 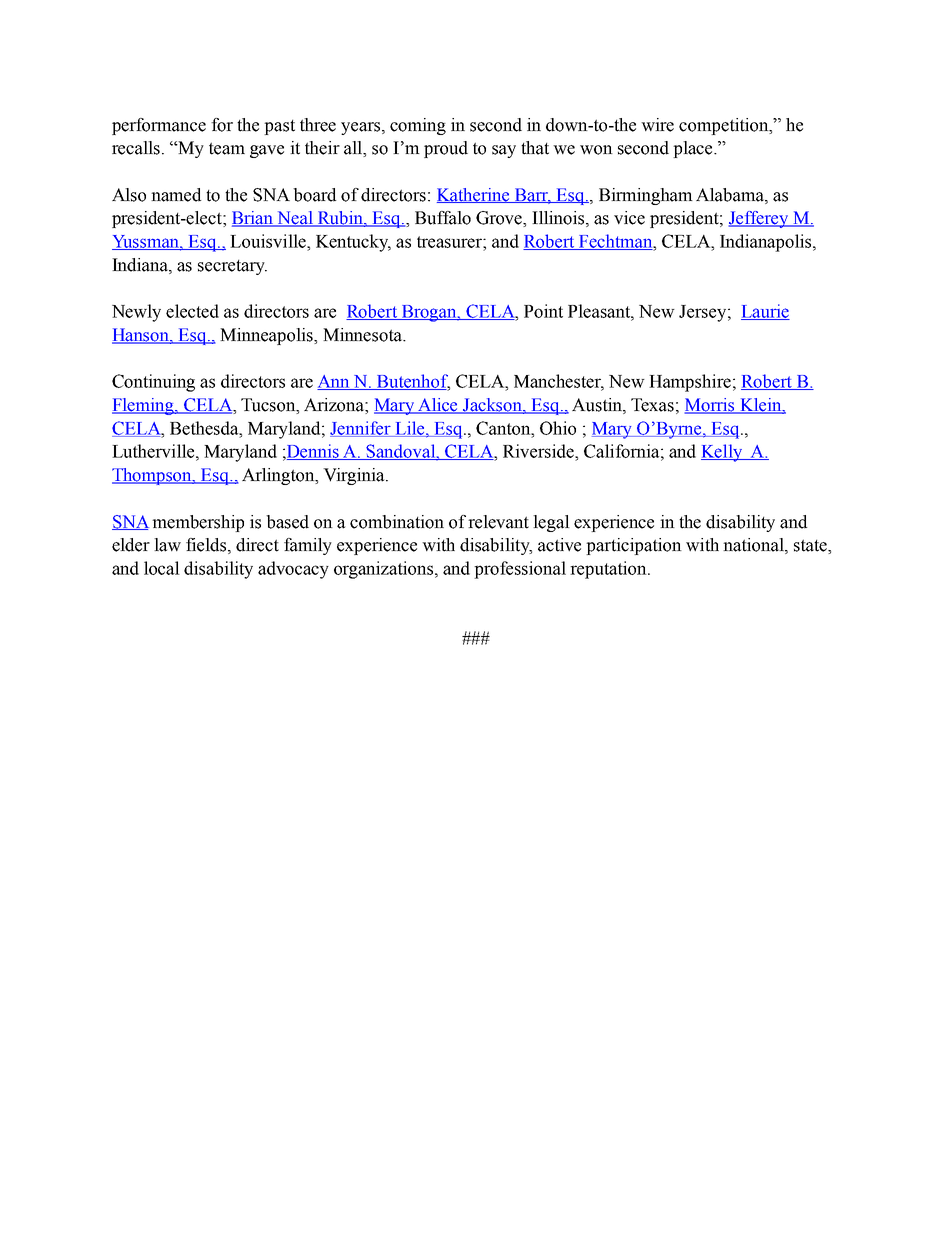 I want to click on participation, so click(x=634, y=546).
